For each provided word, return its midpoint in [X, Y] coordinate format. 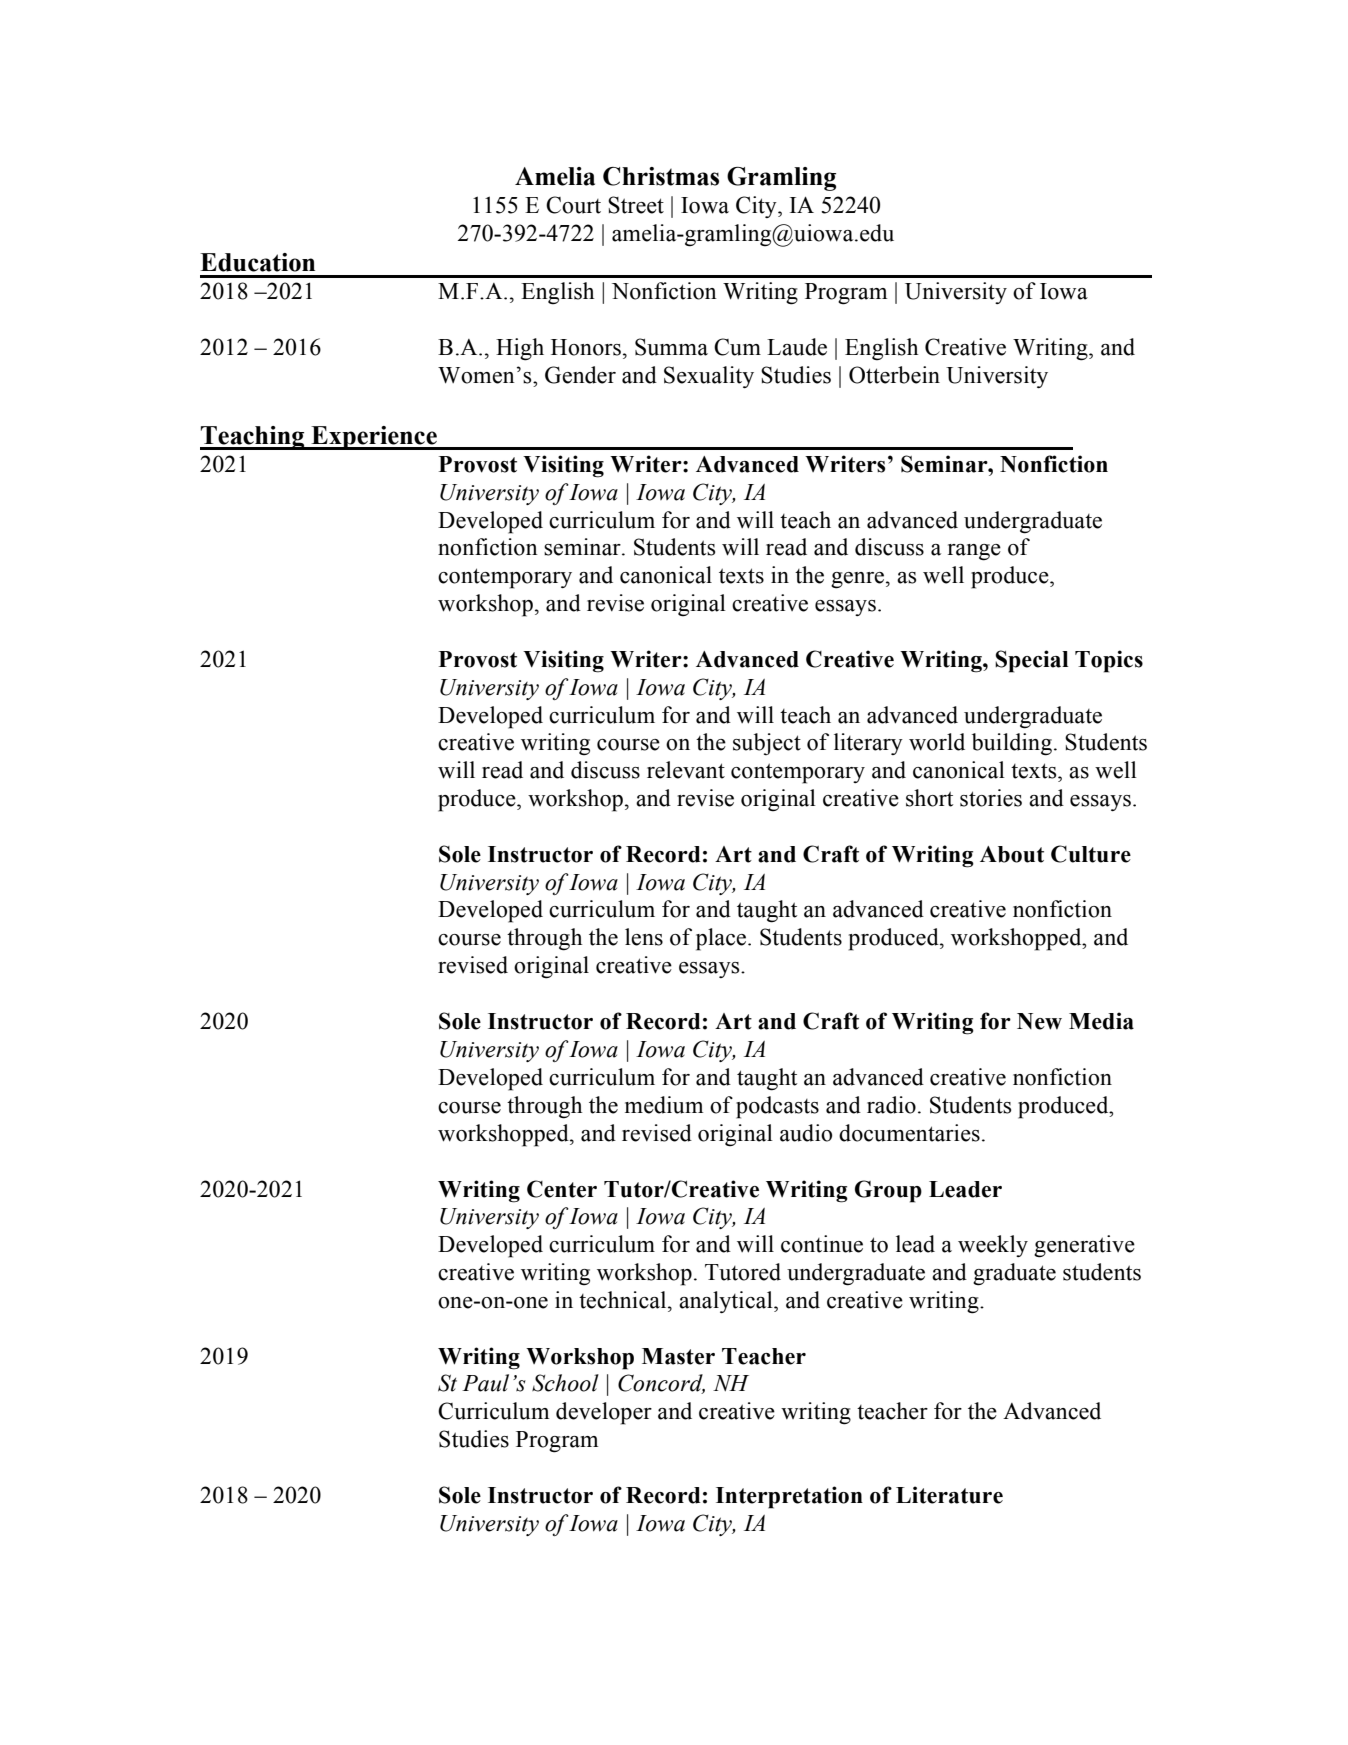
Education [257, 262]
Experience [374, 438]
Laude [797, 347]
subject [767, 744]
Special [1031, 661]
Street [636, 205]
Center [562, 1189]
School [565, 1383]
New [1039, 1021]
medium [664, 1105]
